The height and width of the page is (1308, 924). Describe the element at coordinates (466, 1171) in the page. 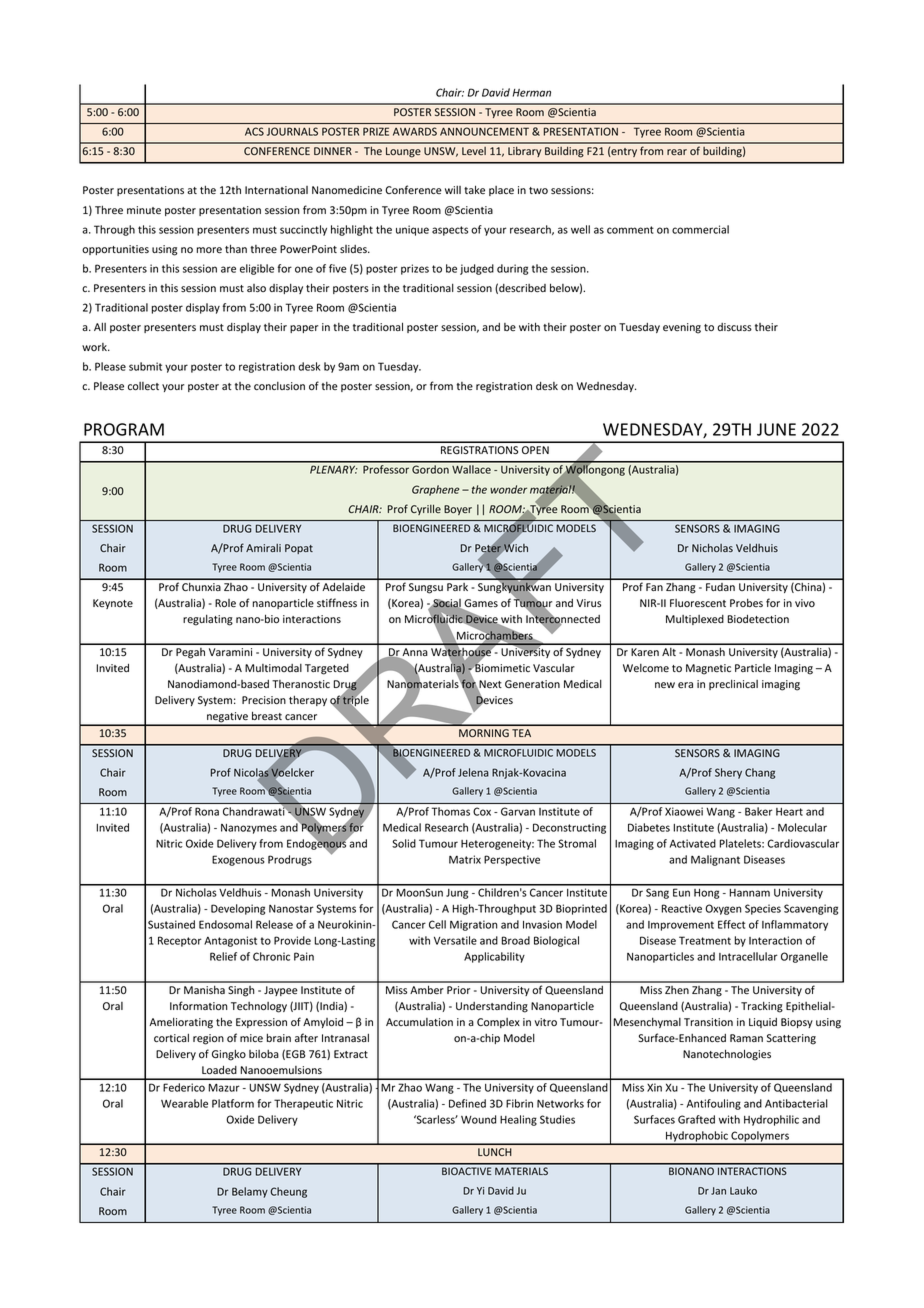

I see `BIOACTIVE` at that location.
